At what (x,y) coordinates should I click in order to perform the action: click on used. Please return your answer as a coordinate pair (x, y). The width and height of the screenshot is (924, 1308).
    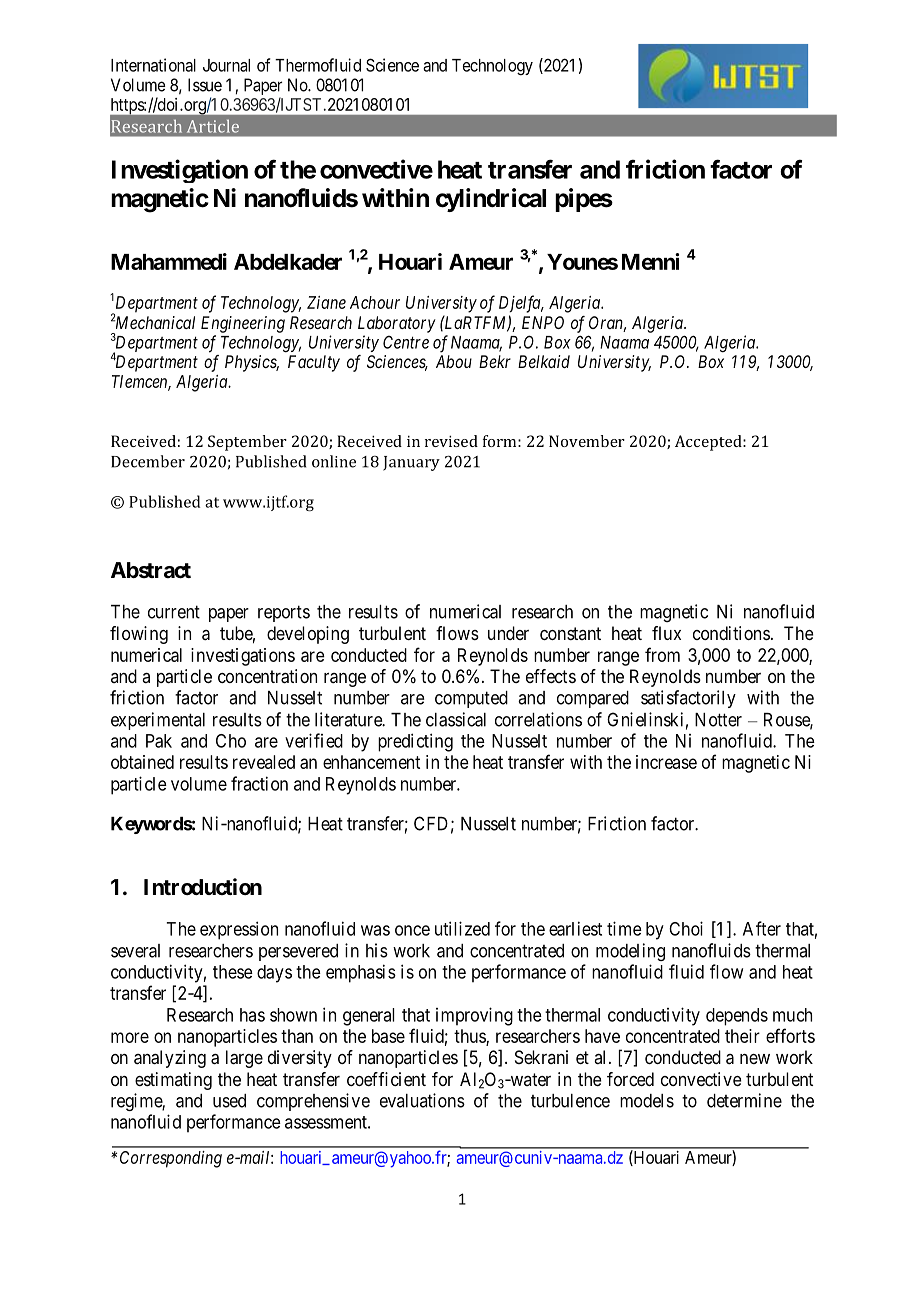
    Looking at the image, I should click on (229, 1101).
